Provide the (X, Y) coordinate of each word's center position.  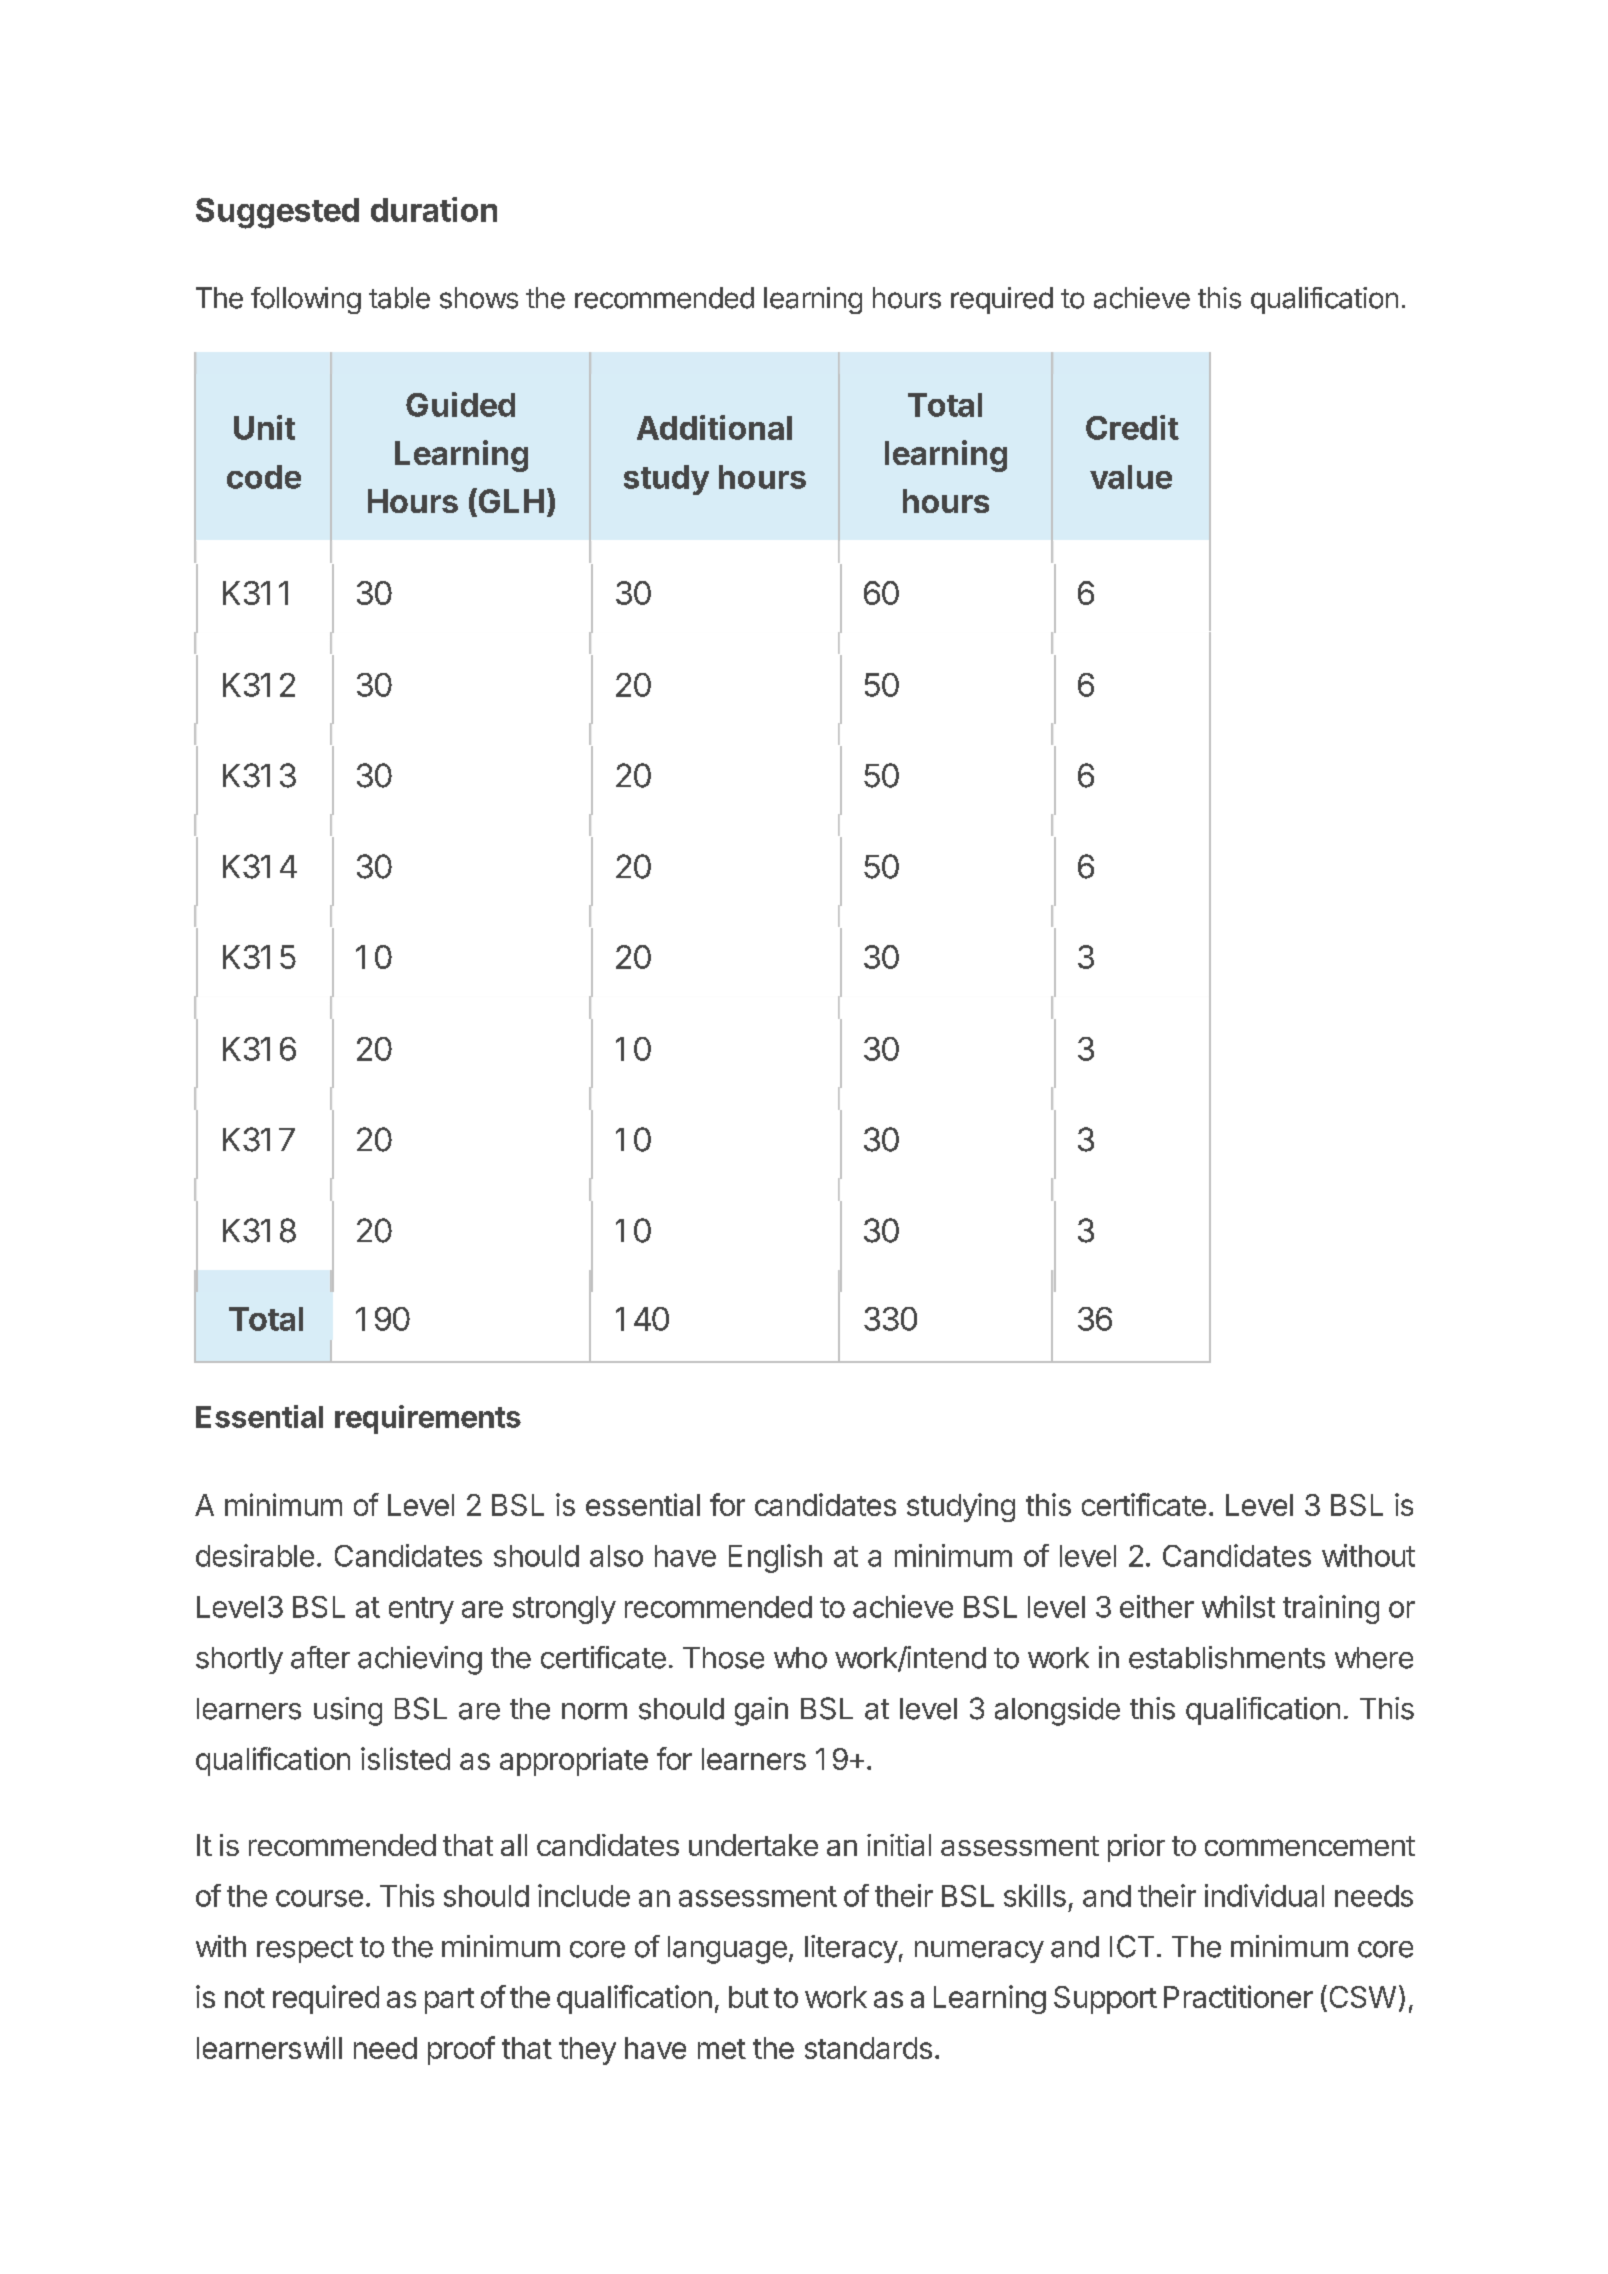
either (1157, 1606)
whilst (1238, 1606)
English (775, 1558)
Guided (460, 404)
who (800, 1658)
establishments (1227, 1657)
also (616, 1556)
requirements (428, 1419)
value (1131, 477)
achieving (420, 1660)
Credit (1132, 427)
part (449, 2001)
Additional (714, 427)
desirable (255, 1555)
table (399, 298)
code (264, 477)
